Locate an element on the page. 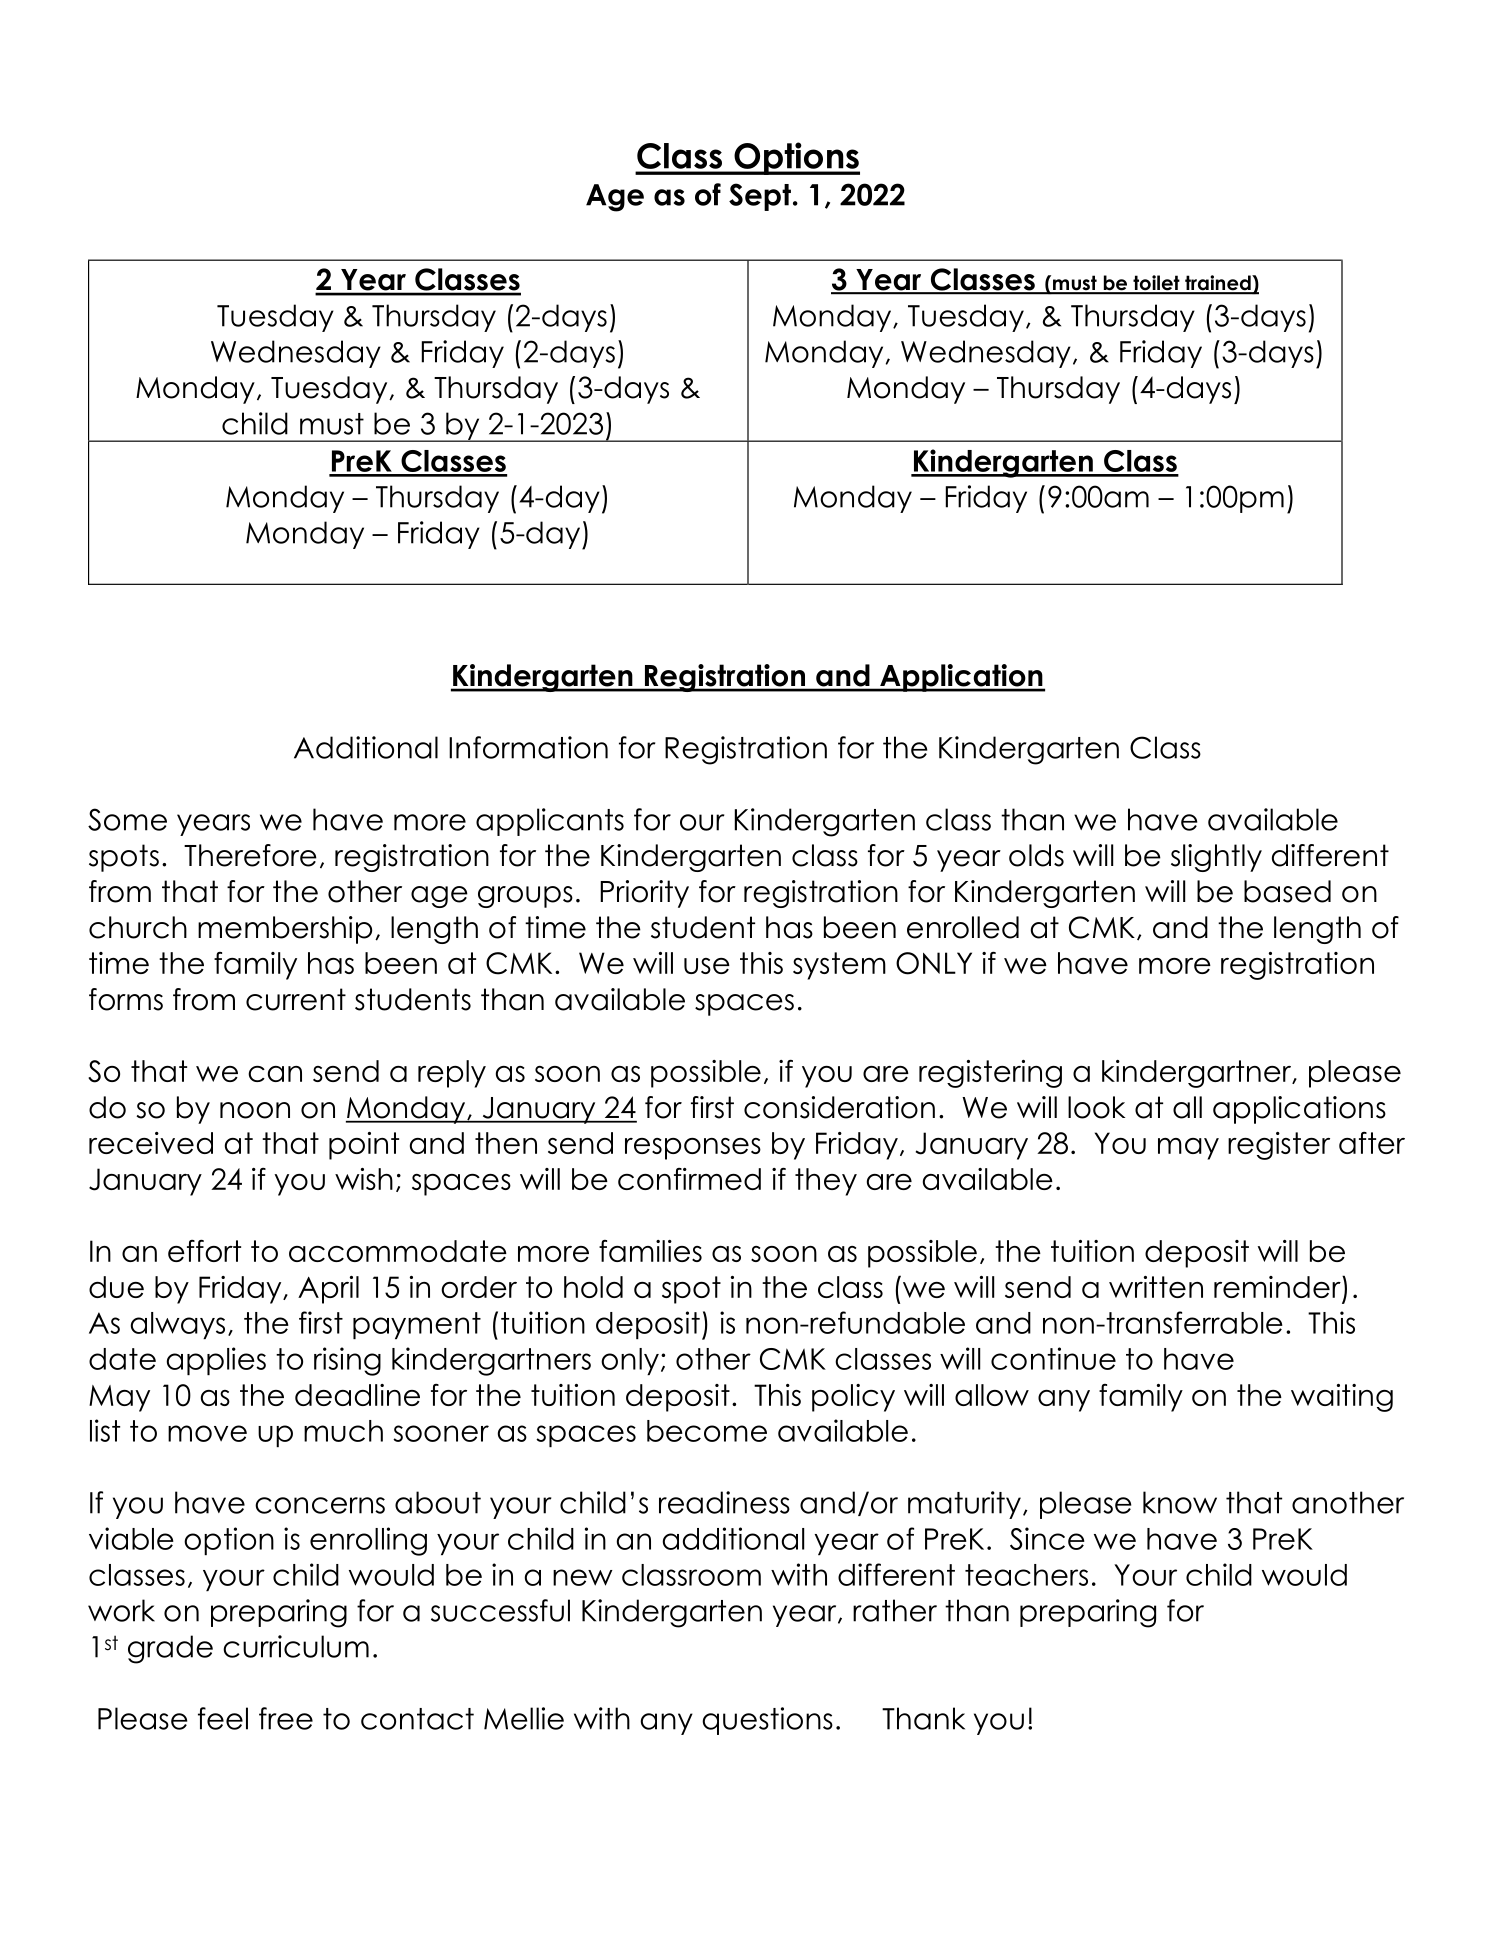  Therefore is located at coordinates (250, 855).
